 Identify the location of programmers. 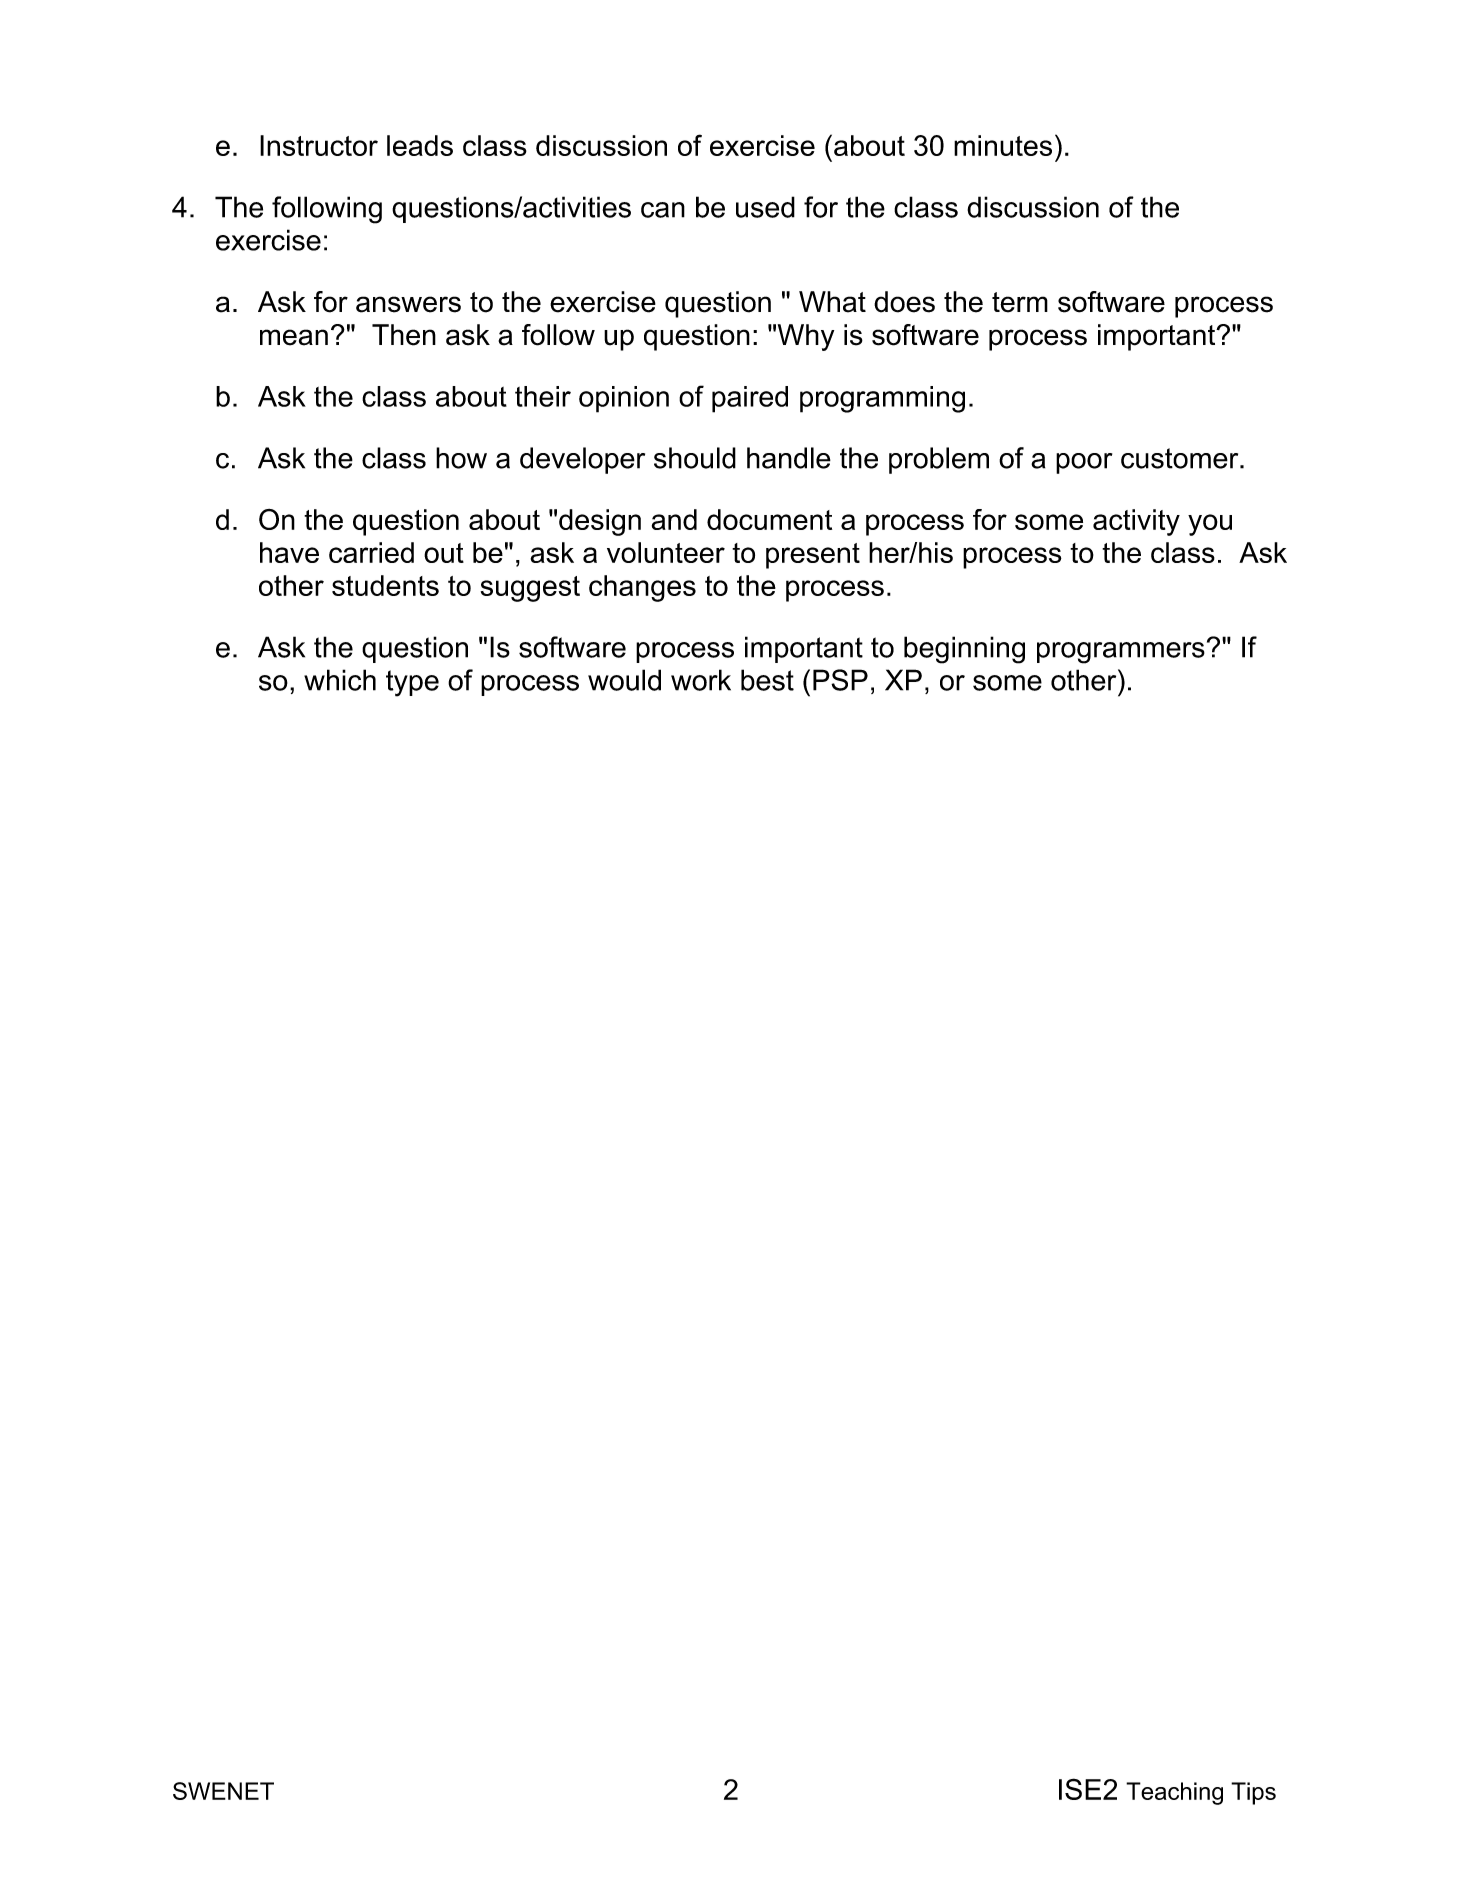
(1121, 653).
